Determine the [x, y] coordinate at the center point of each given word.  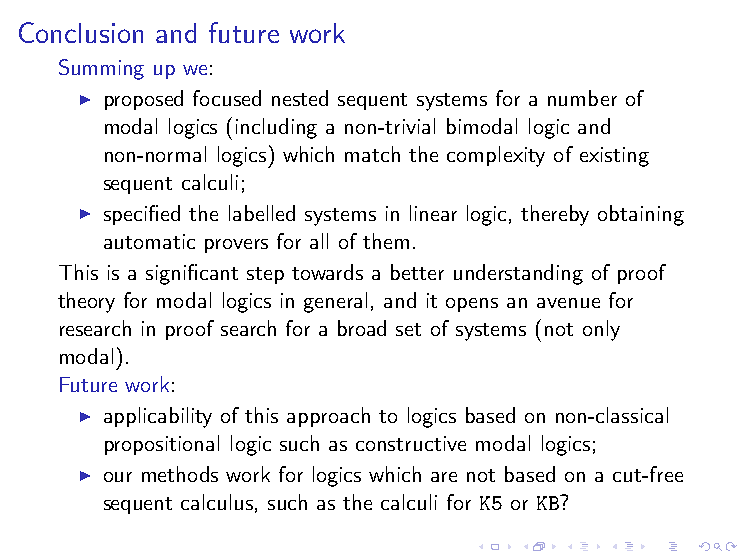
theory [86, 302]
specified [142, 215]
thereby [555, 215]
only [601, 330]
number [582, 98]
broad [362, 328]
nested [300, 98]
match [372, 154]
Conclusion [81, 32]
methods [180, 474]
